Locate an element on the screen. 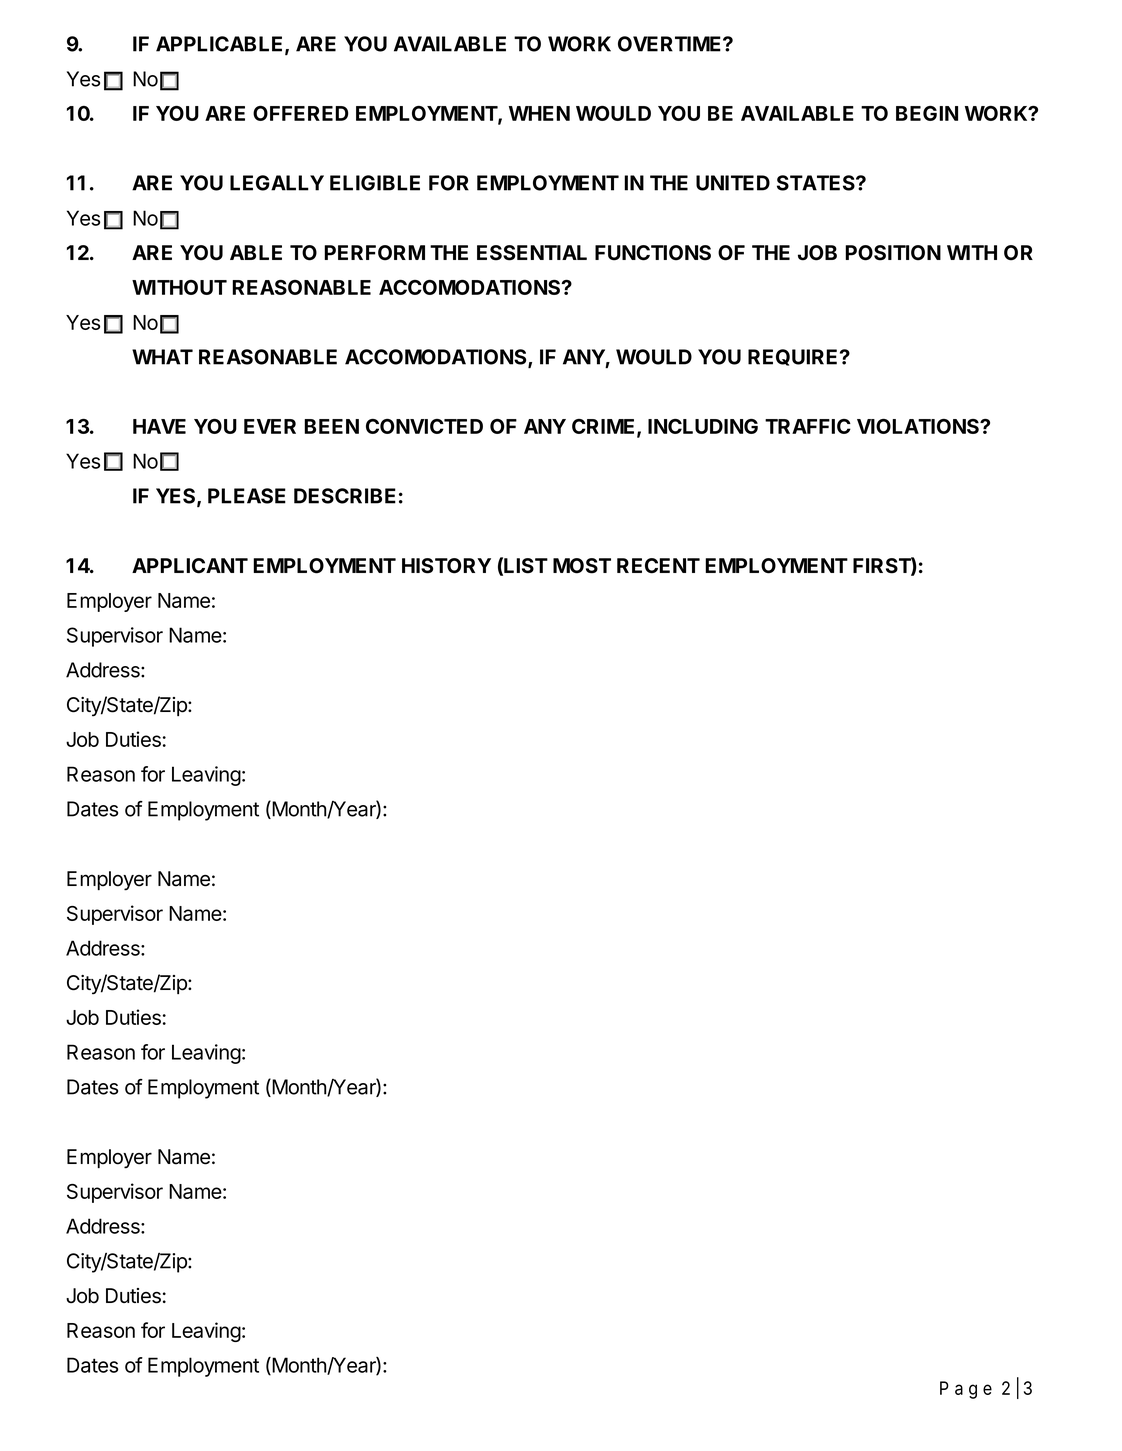 The width and height of the screenshot is (1122, 1451). PERFORM is located at coordinates (374, 253).
